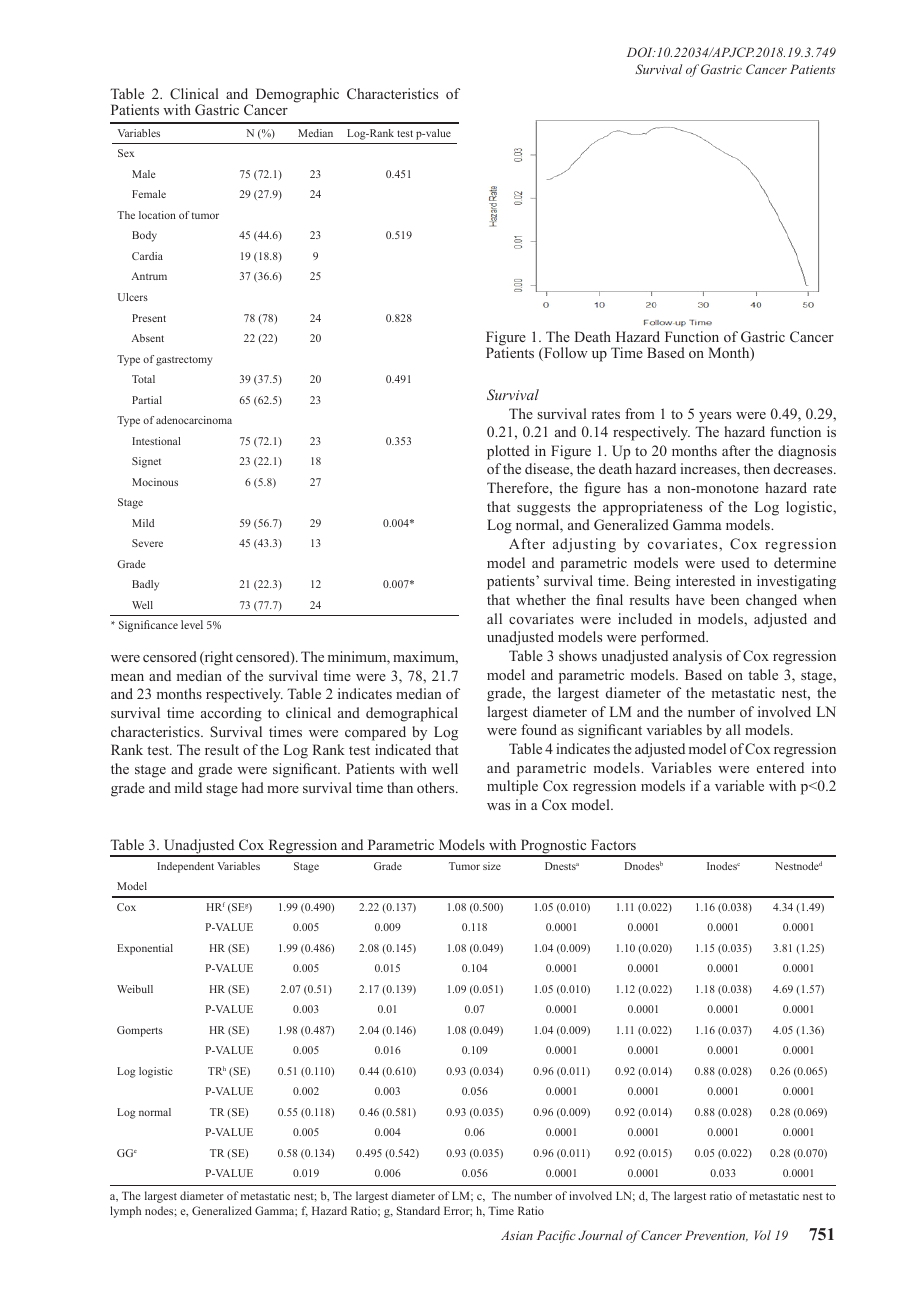 The width and height of the document is (924, 1308). Describe the element at coordinates (716, 1236) in the document. I see `Prevention` at that location.
